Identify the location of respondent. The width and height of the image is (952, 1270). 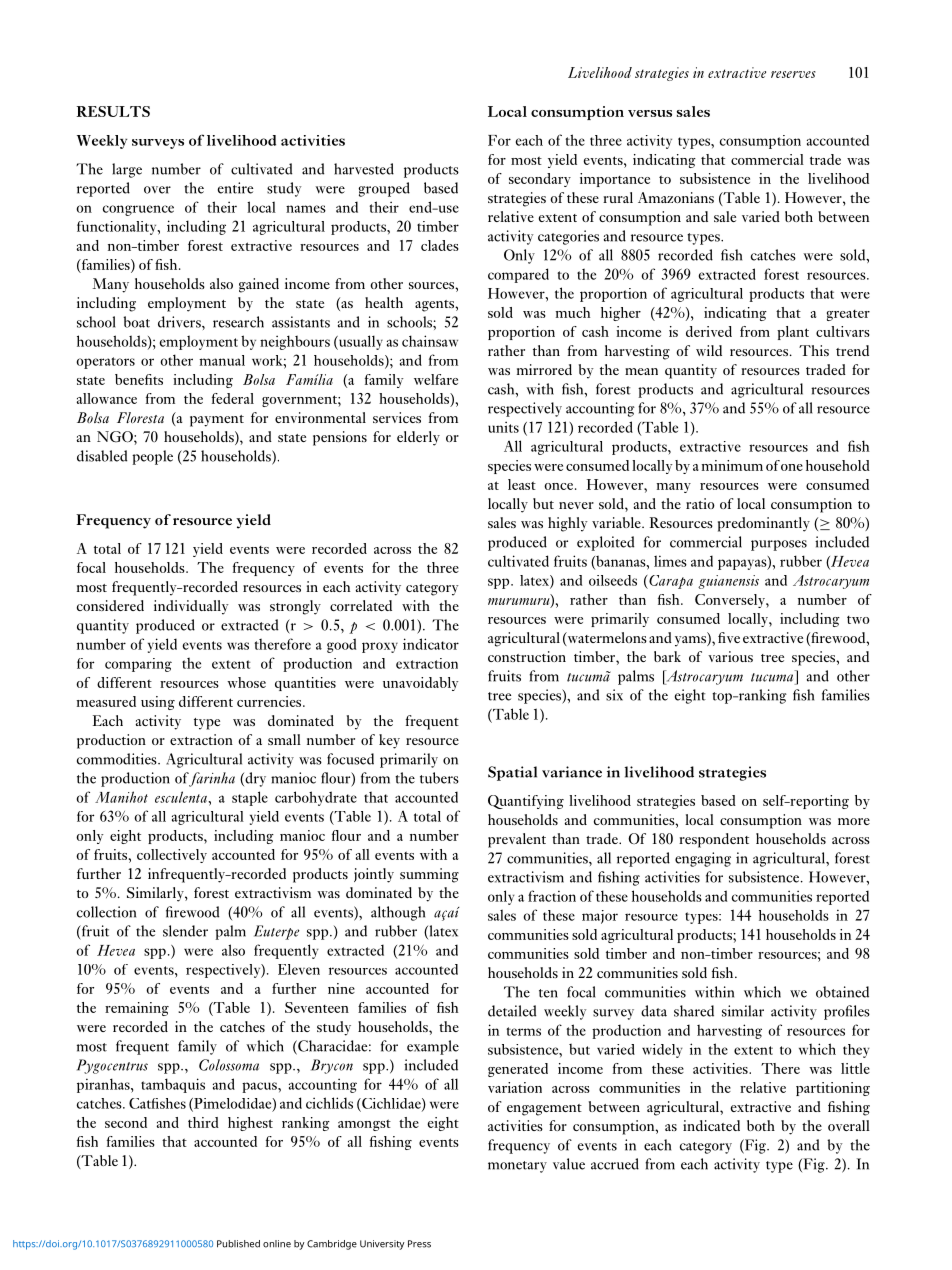
(714, 840).
